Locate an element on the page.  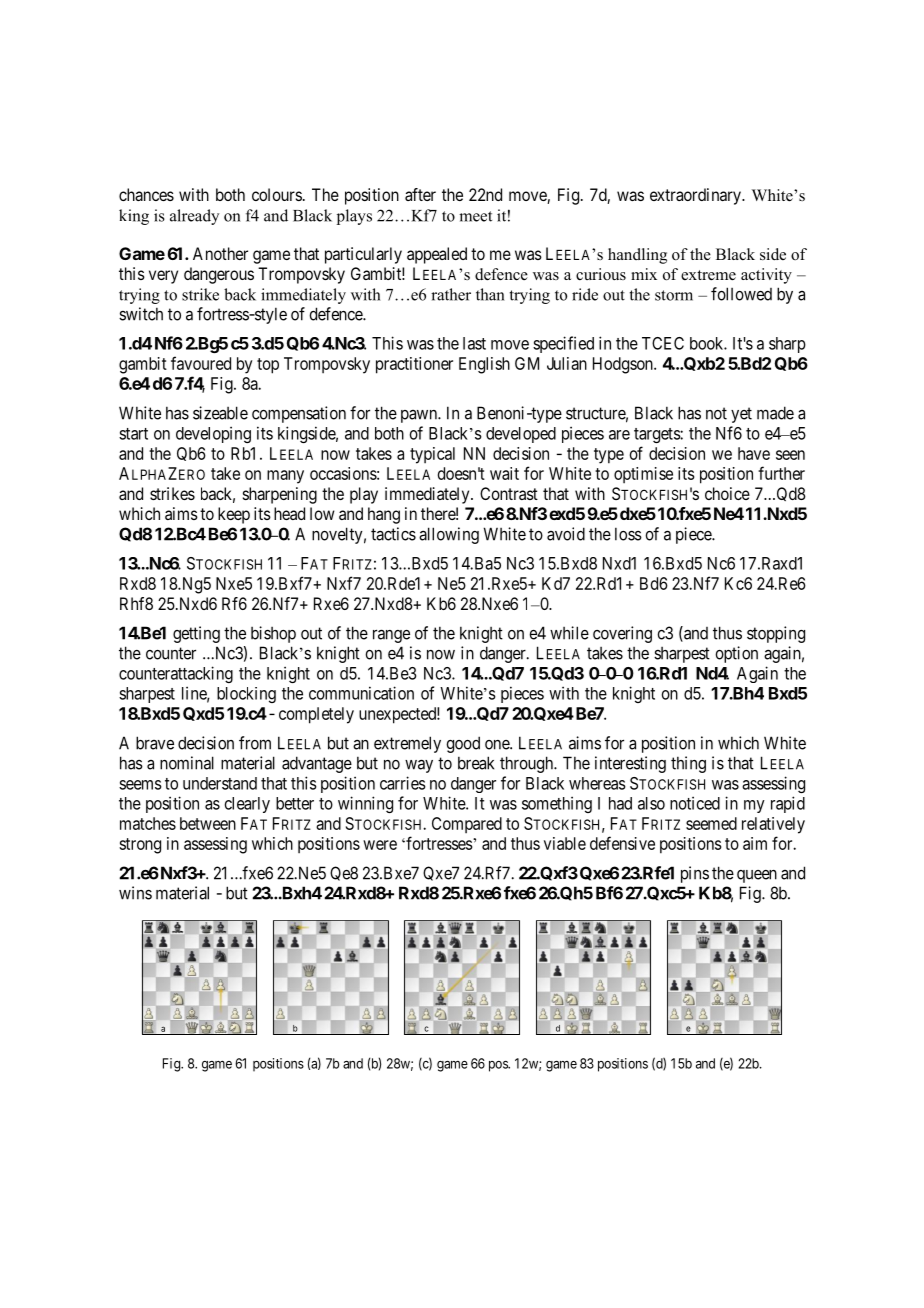
getting is located at coordinates (196, 634).
